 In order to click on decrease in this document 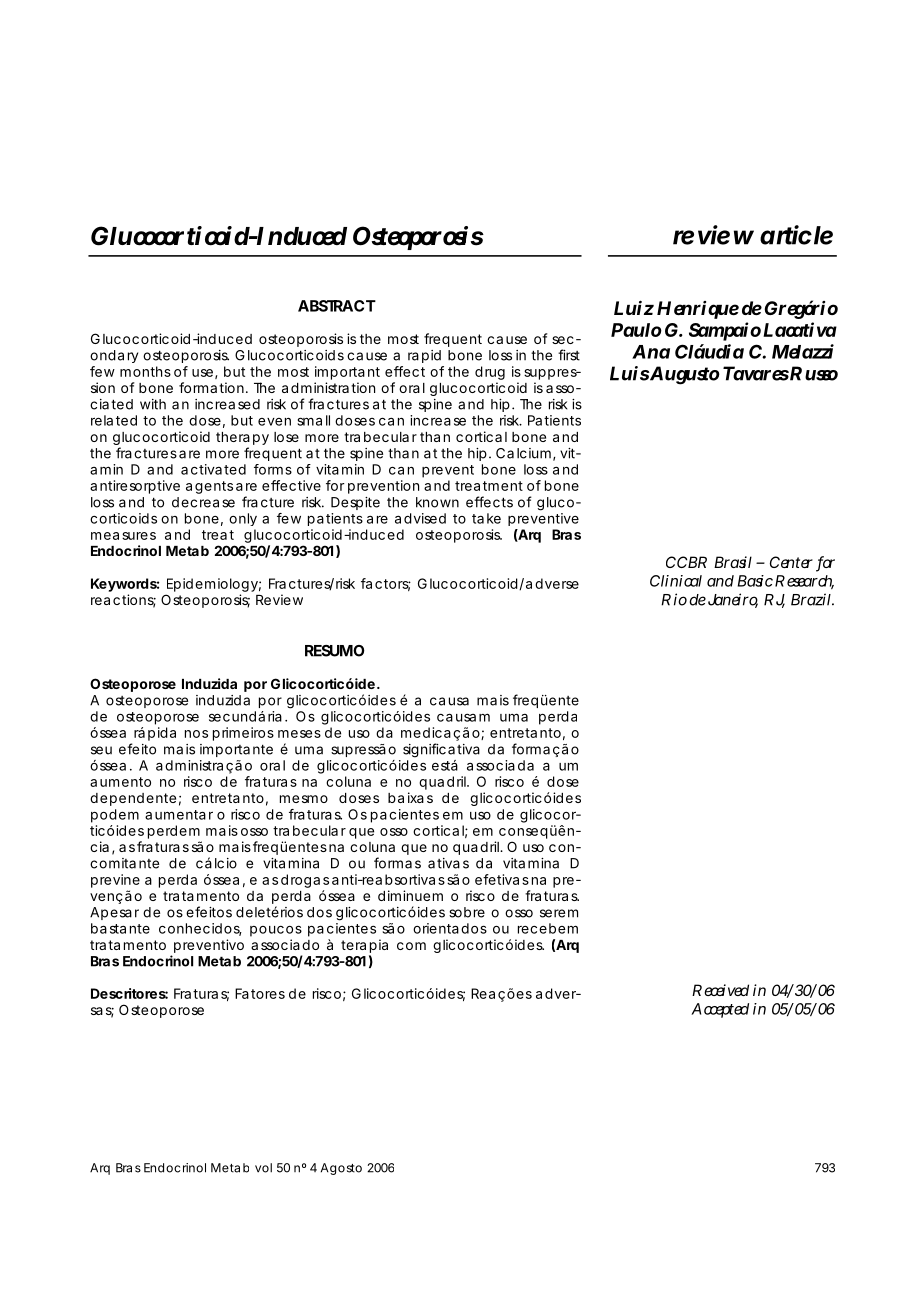, I will do `click(203, 502)`.
